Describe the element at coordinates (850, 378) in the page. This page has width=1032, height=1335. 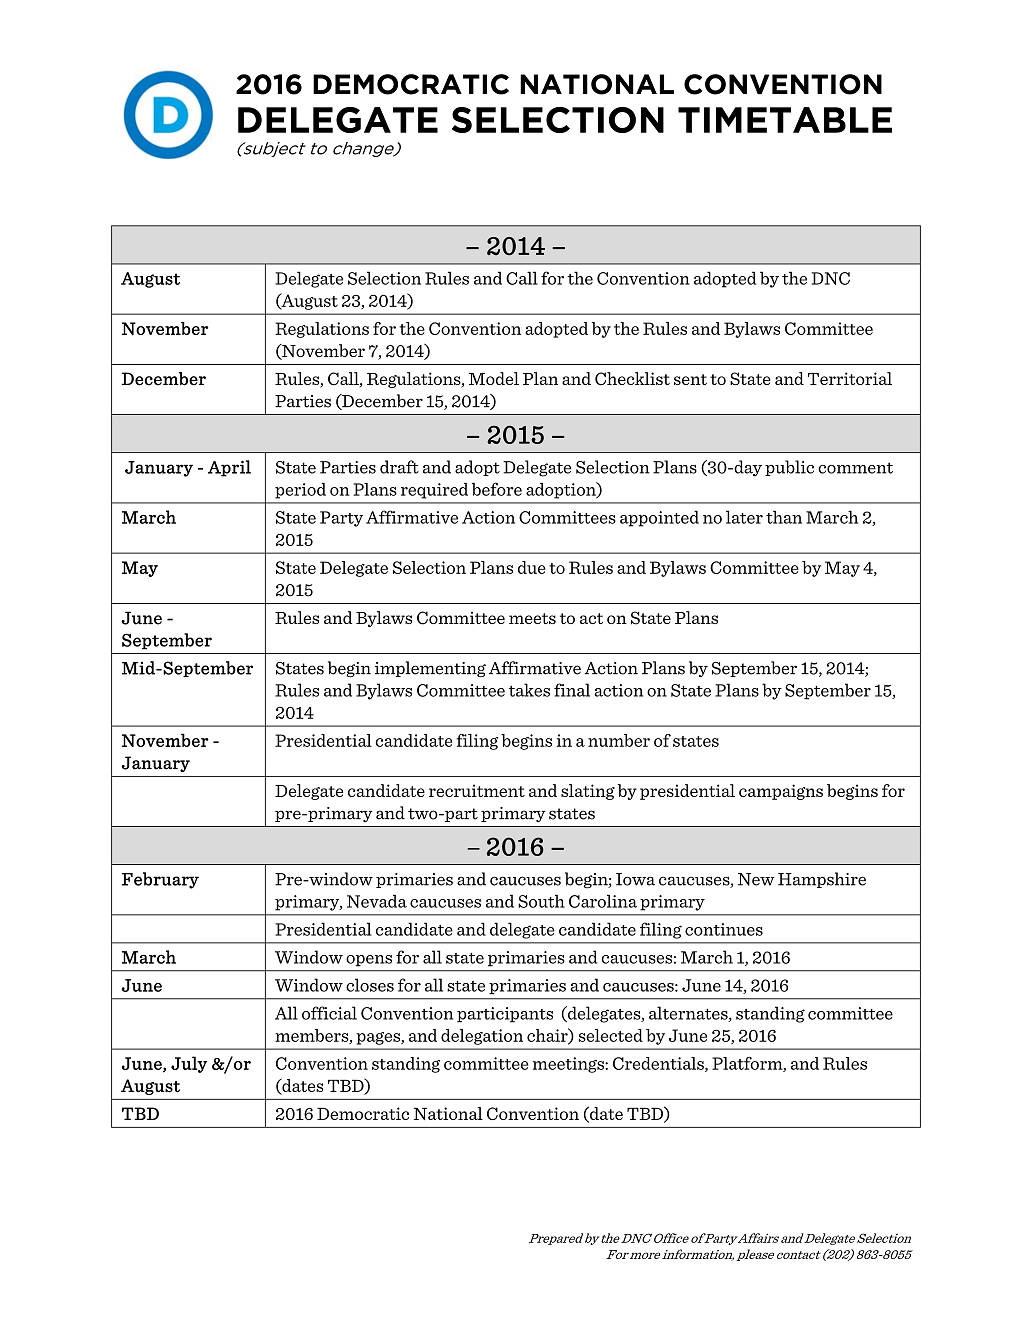
I see `Territorial` at that location.
